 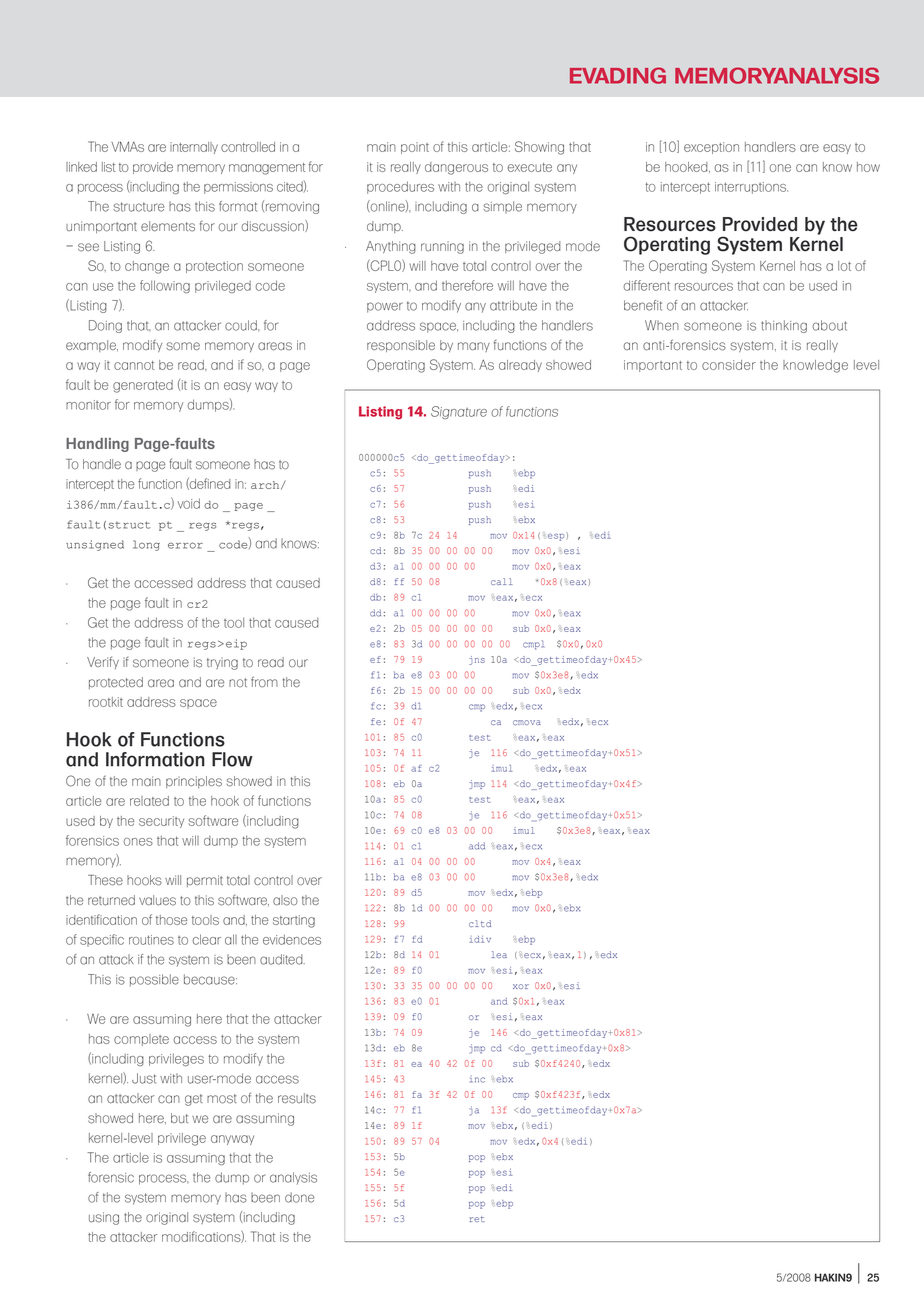 What do you see at coordinates (143, 386) in the screenshot?
I see `generated` at bounding box center [143, 386].
